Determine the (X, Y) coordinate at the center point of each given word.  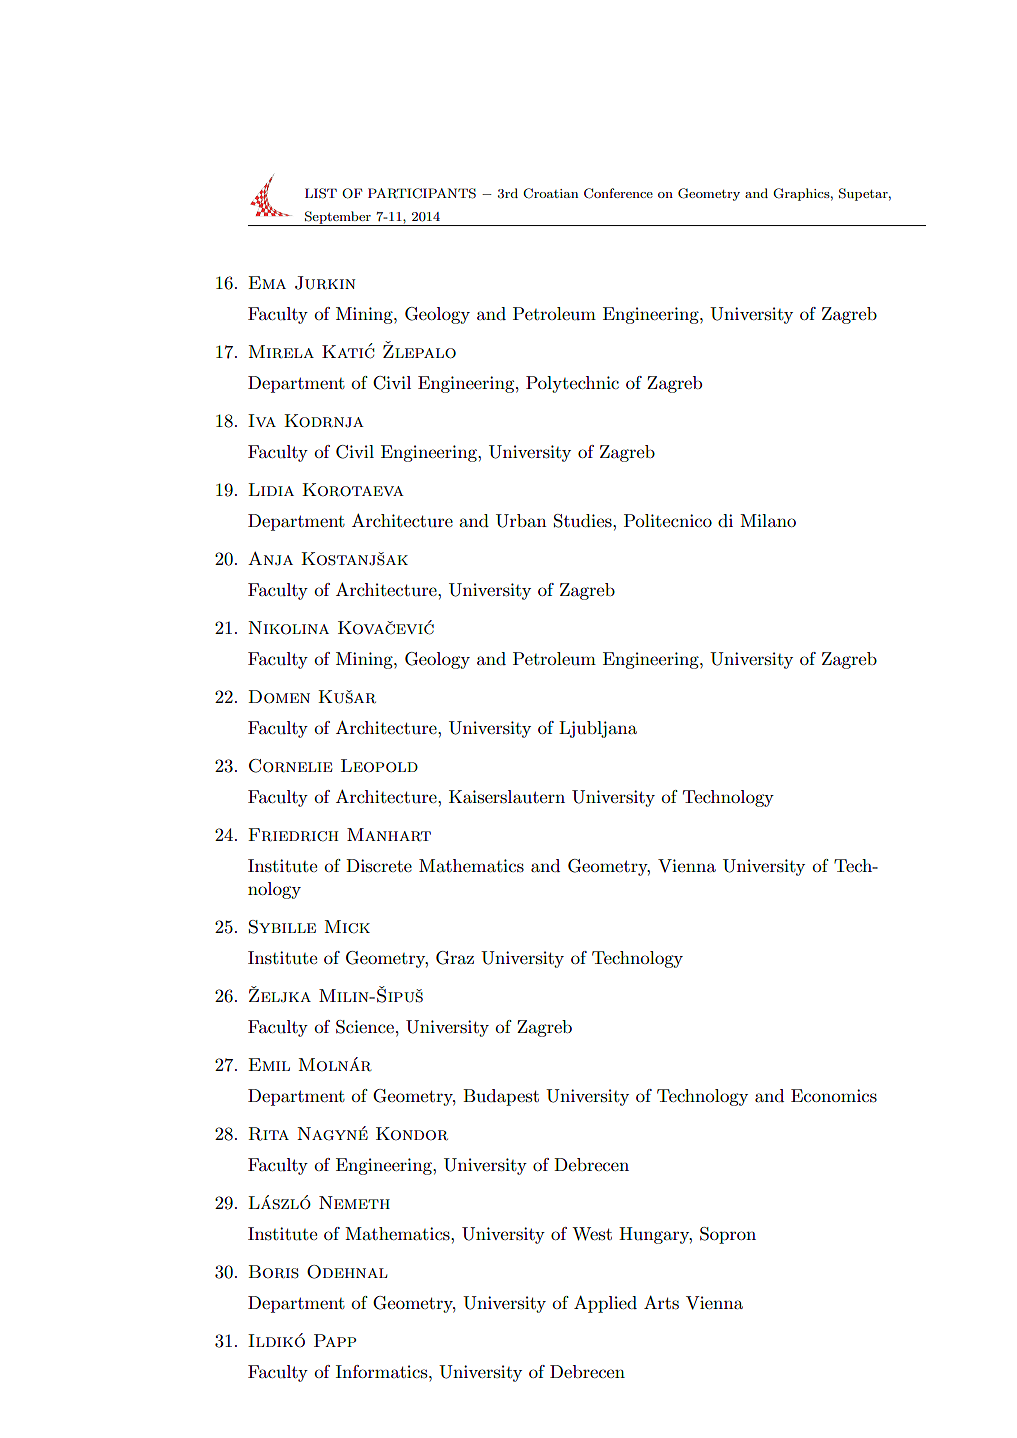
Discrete (379, 865)
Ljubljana (598, 729)
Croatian (550, 193)
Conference (618, 193)
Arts (661, 1302)
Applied (605, 1304)
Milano (768, 520)
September (338, 218)
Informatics (383, 1371)
